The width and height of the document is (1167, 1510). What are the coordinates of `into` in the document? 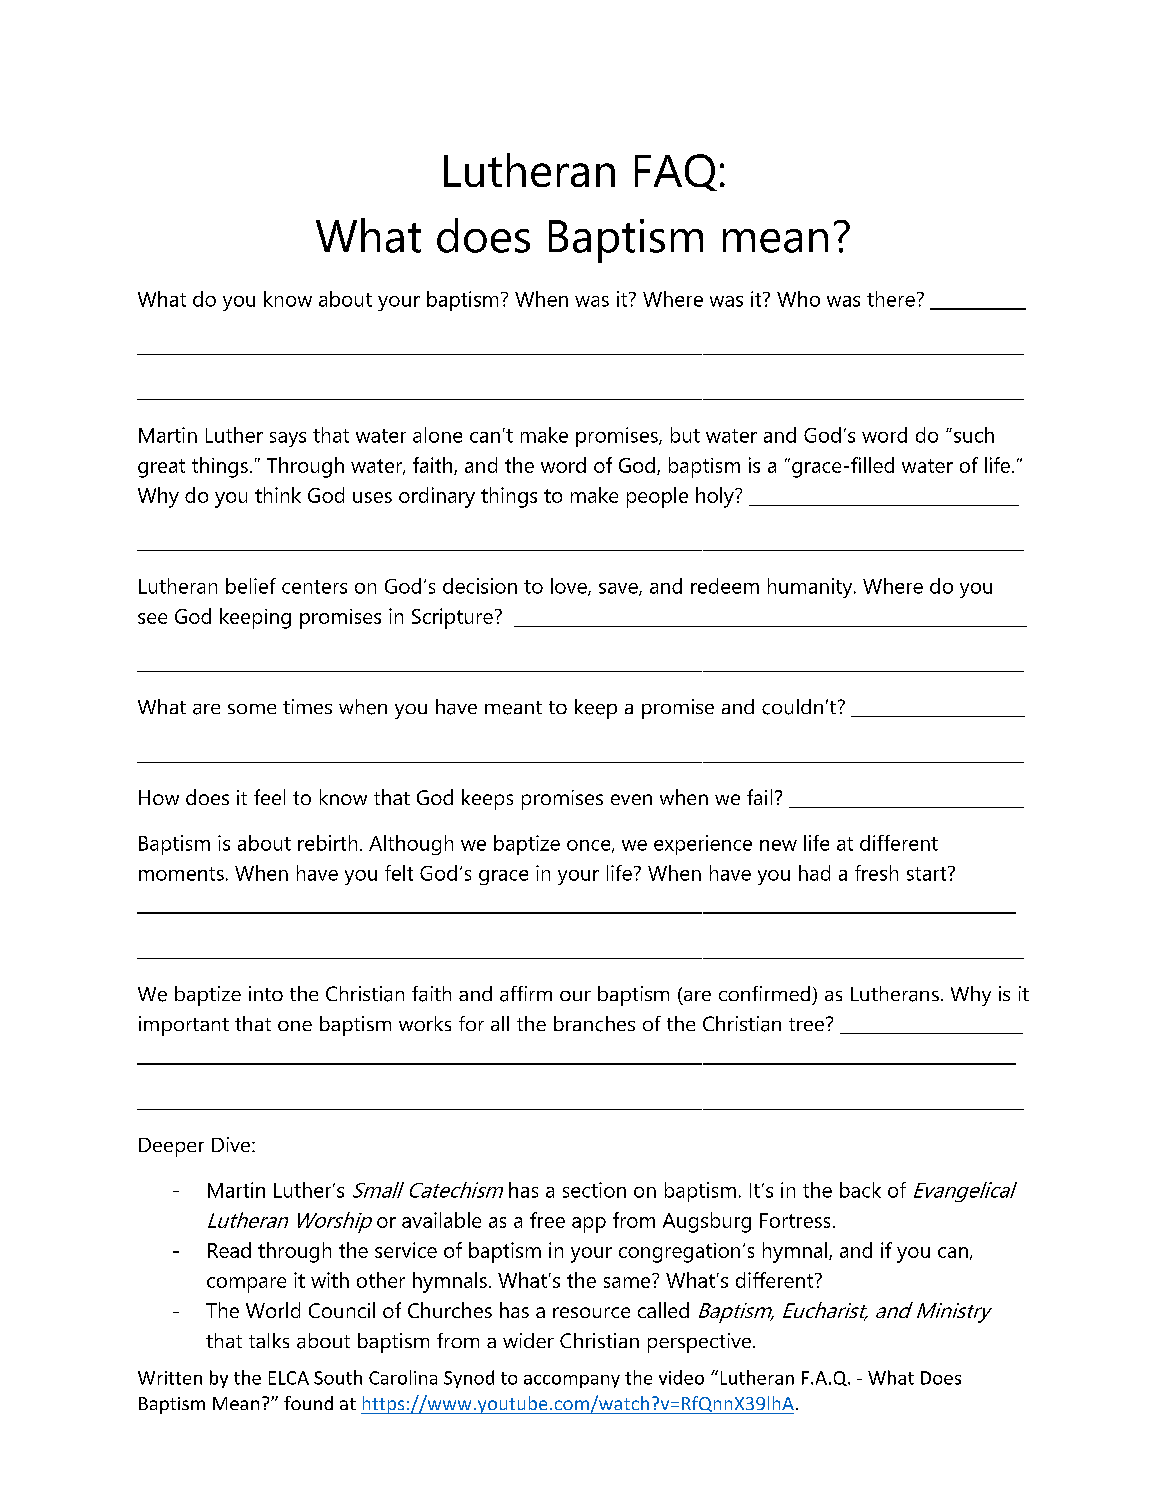 It's located at (266, 993).
